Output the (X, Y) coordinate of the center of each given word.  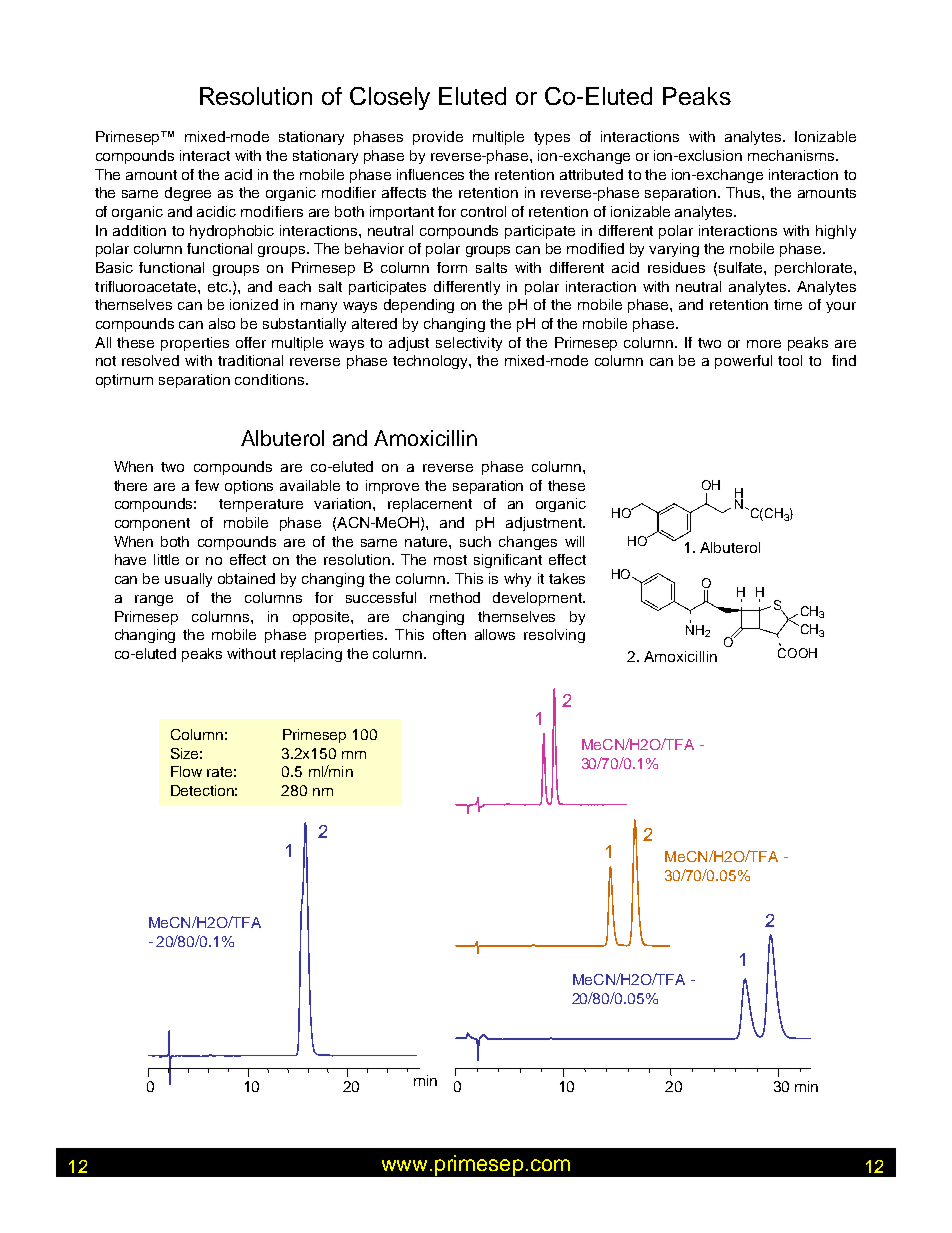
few (207, 485)
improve (392, 487)
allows (495, 634)
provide (438, 138)
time (788, 304)
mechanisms (792, 155)
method (455, 597)
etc (219, 287)
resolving (554, 636)
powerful (743, 362)
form (452, 267)
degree (188, 194)
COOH (797, 653)
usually (188, 580)
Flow (186, 771)
